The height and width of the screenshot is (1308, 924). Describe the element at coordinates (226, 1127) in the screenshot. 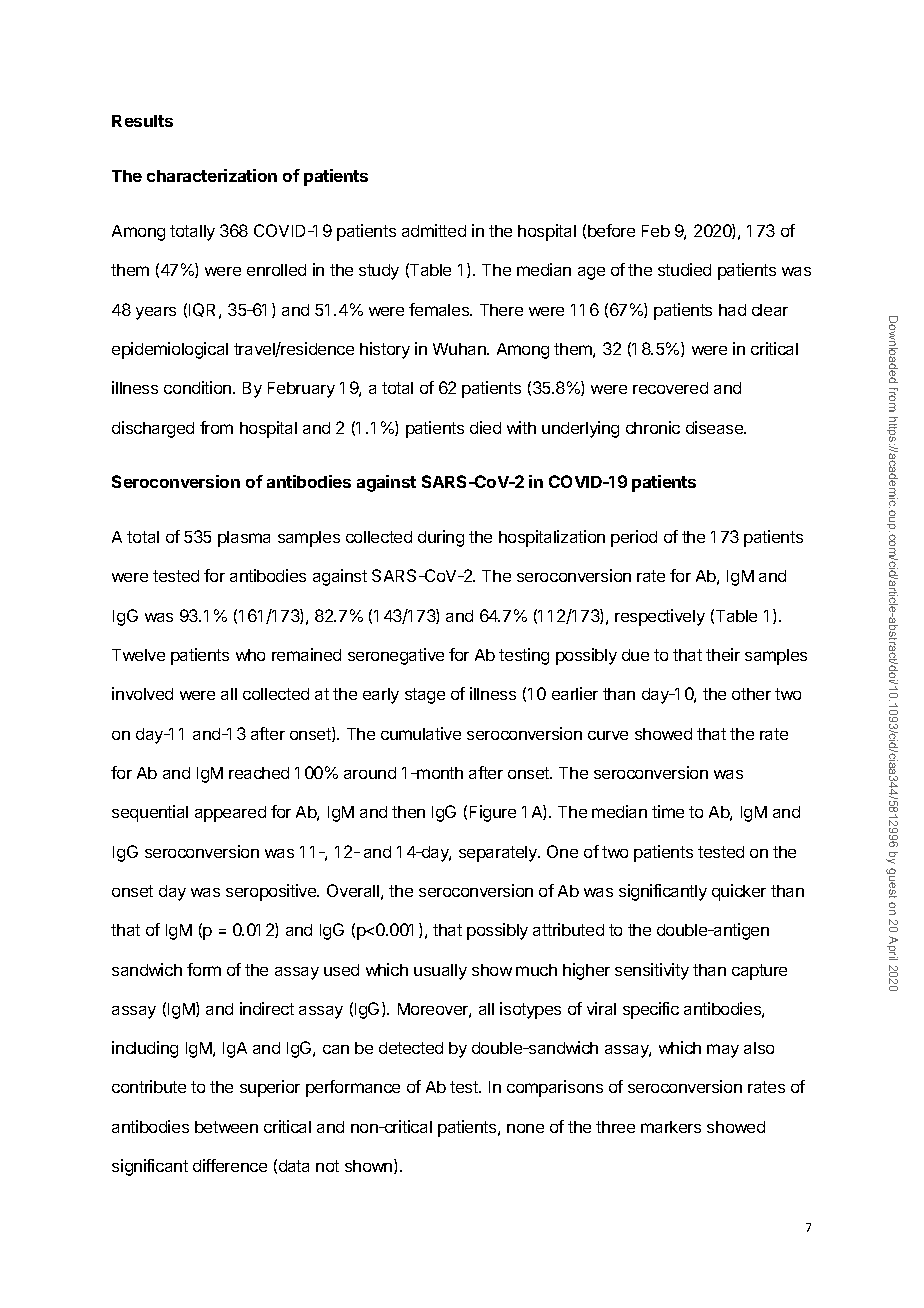

I see `between` at that location.
